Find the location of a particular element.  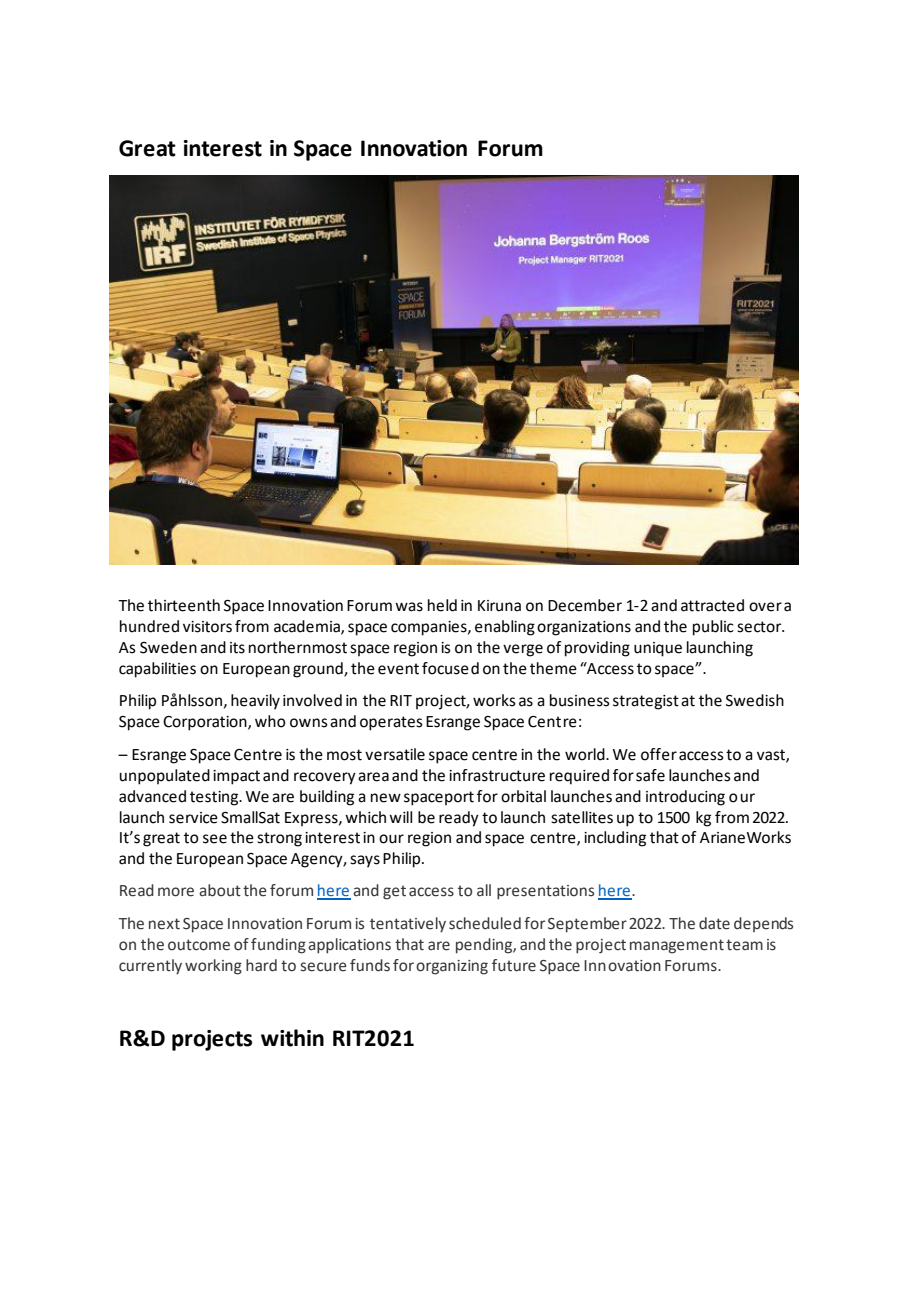

held is located at coordinates (442, 605).
